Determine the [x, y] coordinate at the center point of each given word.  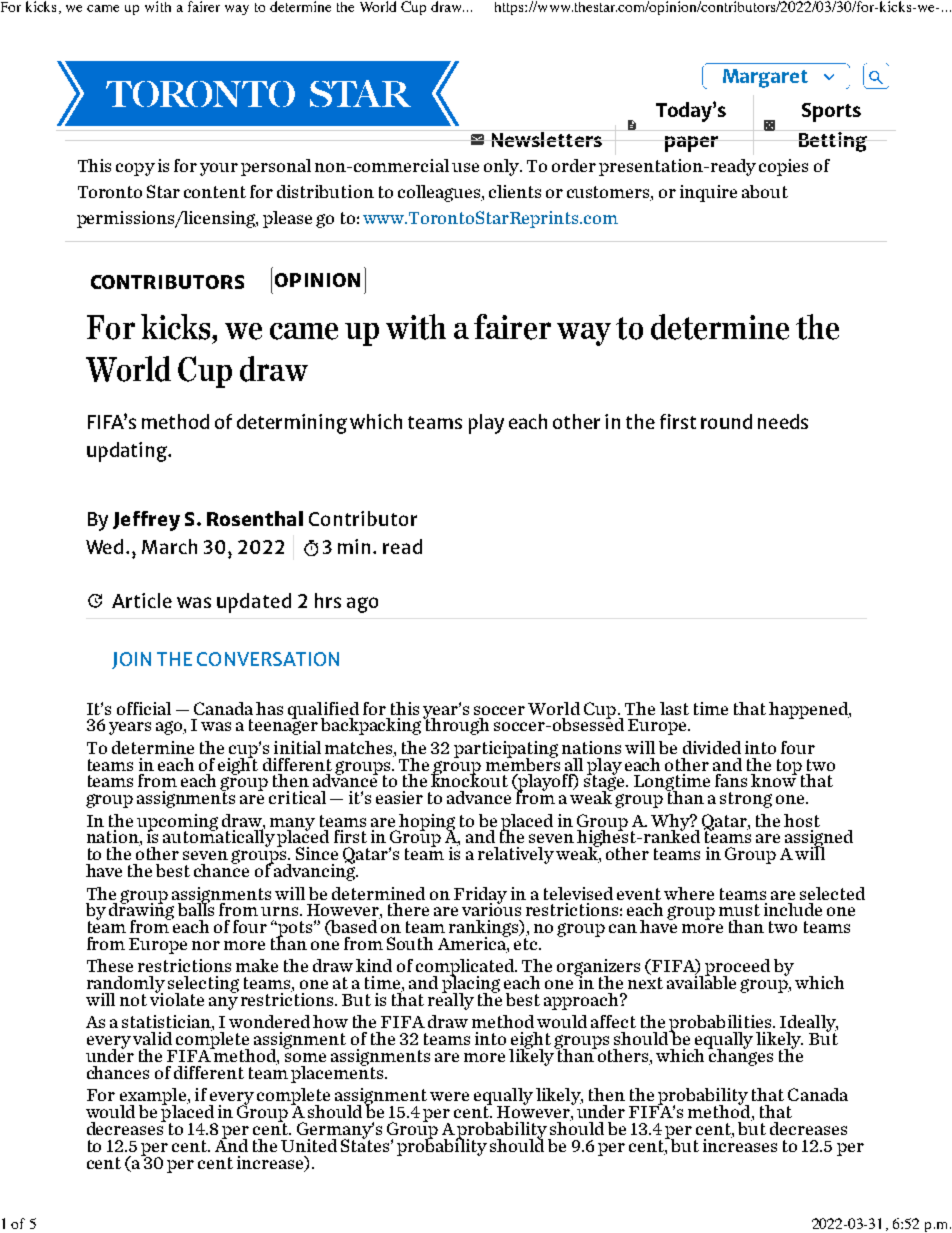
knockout [469, 779]
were [449, 1096]
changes [740, 1056]
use [465, 167]
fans [731, 780]
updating [128, 452]
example [154, 1097]
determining [292, 424]
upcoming [177, 823]
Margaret [765, 78]
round [726, 421]
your [219, 169]
